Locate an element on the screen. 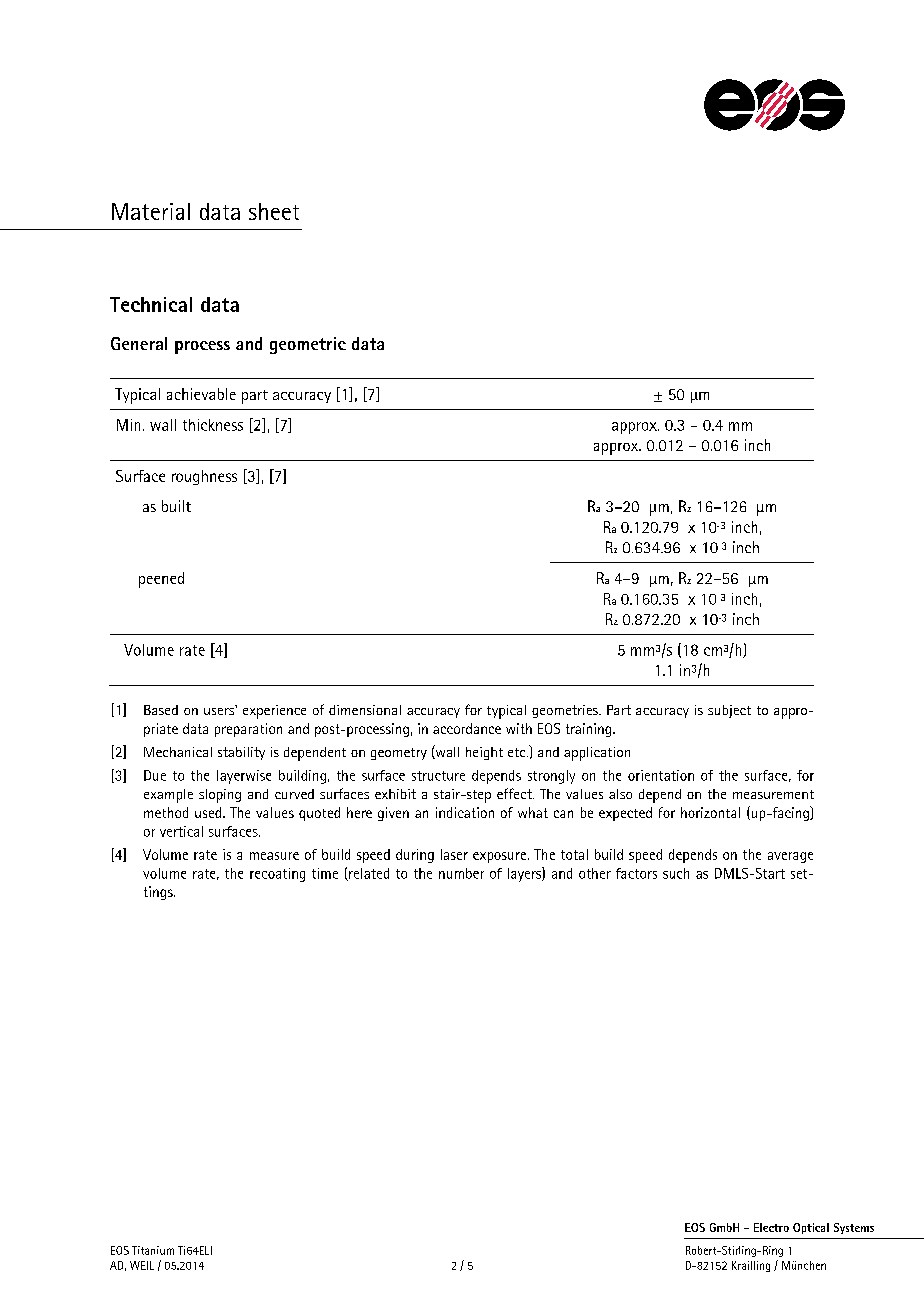 Image resolution: width=924 pixels, height=1308 pixels. sheet is located at coordinates (274, 211).
